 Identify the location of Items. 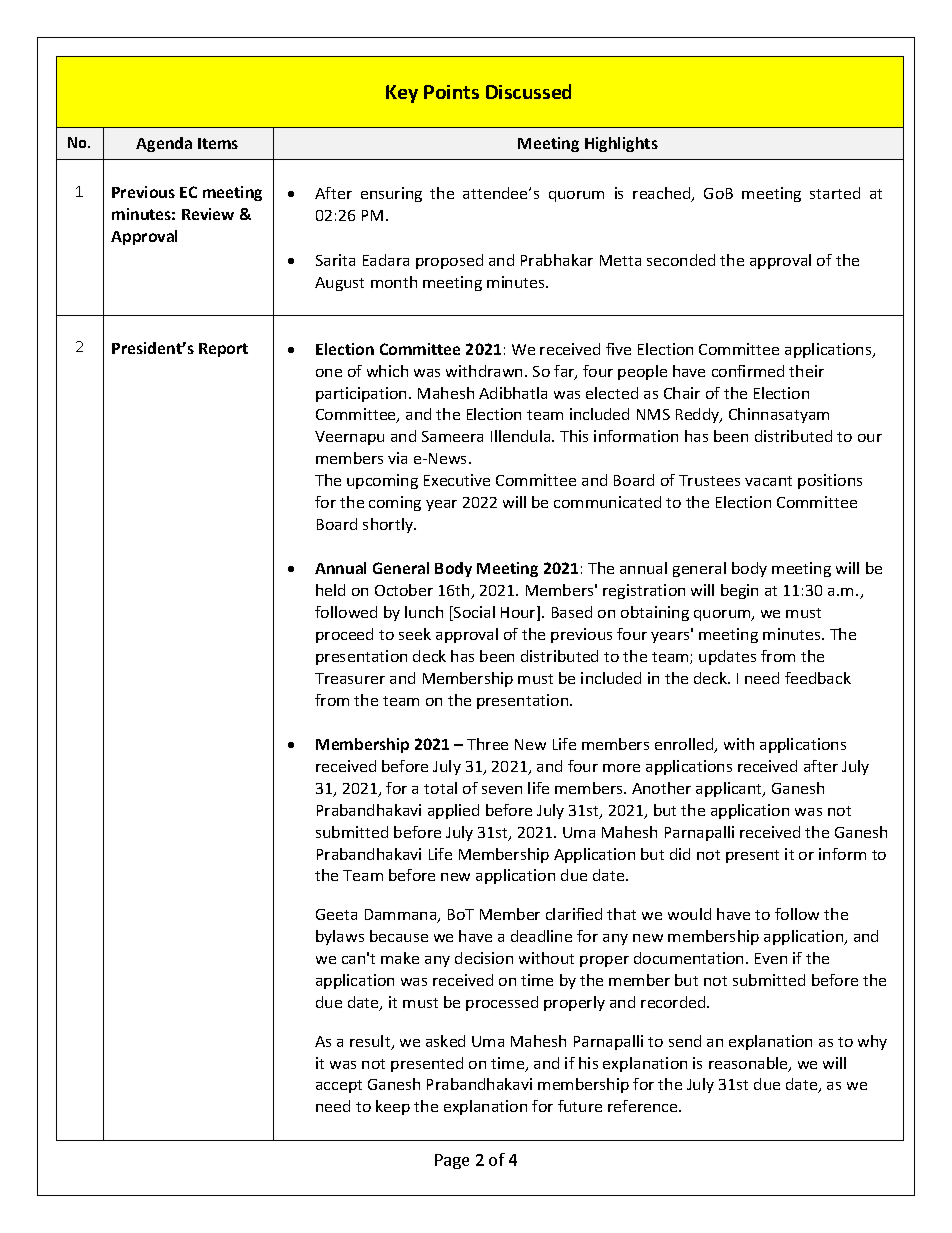
(218, 143).
